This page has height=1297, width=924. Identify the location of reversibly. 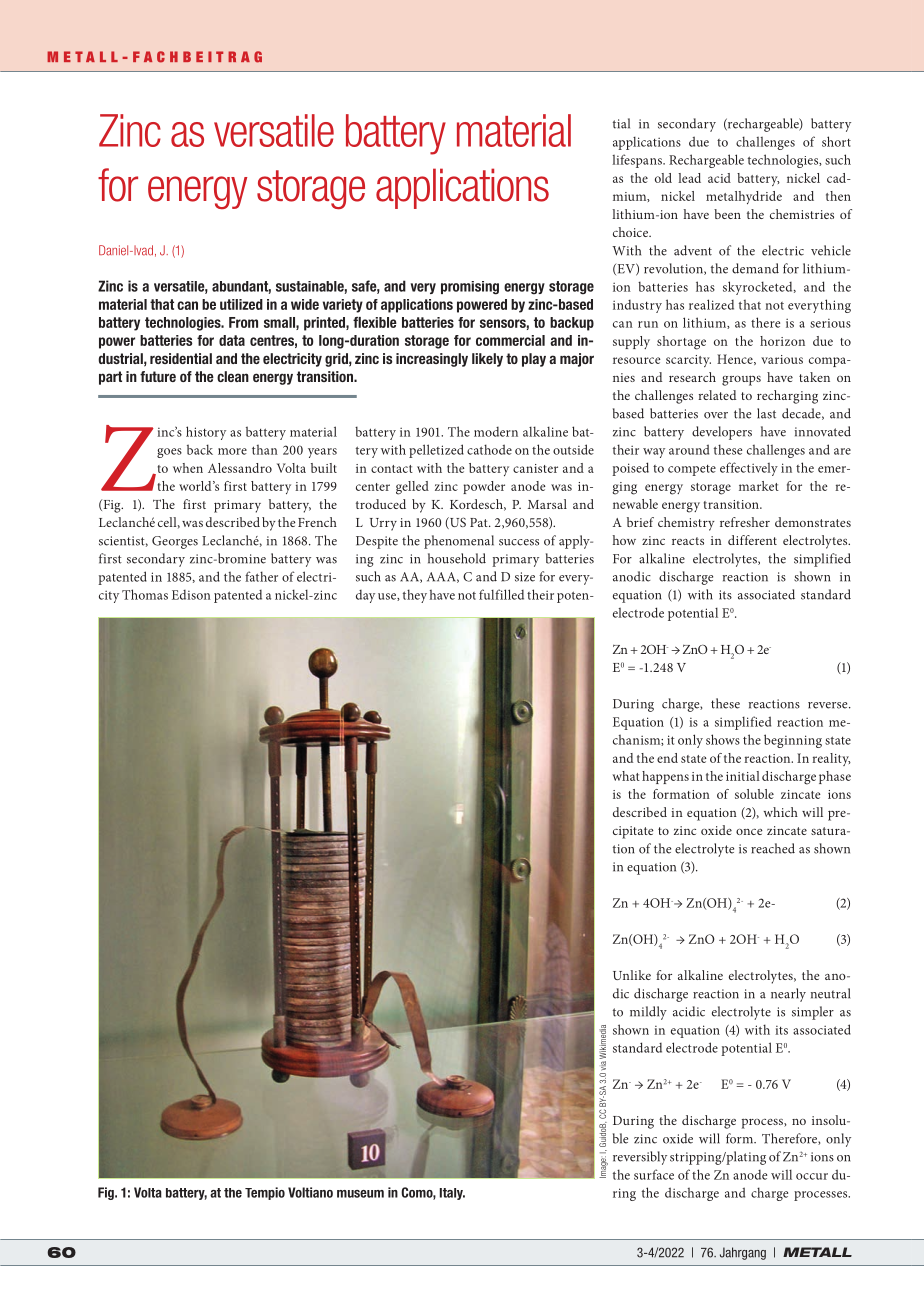
(640, 1158).
